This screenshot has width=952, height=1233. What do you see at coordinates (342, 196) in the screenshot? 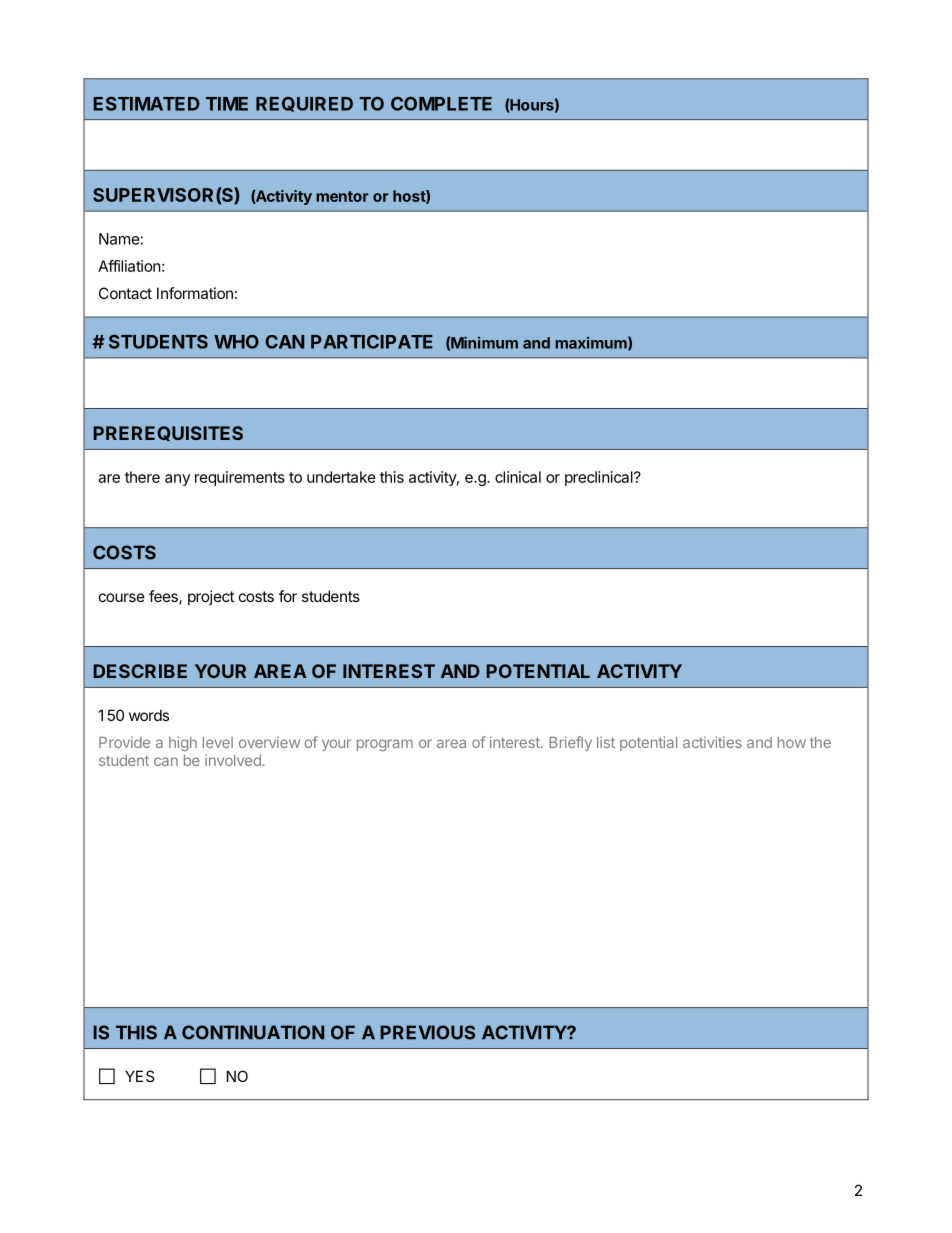
I see `mentor` at bounding box center [342, 196].
